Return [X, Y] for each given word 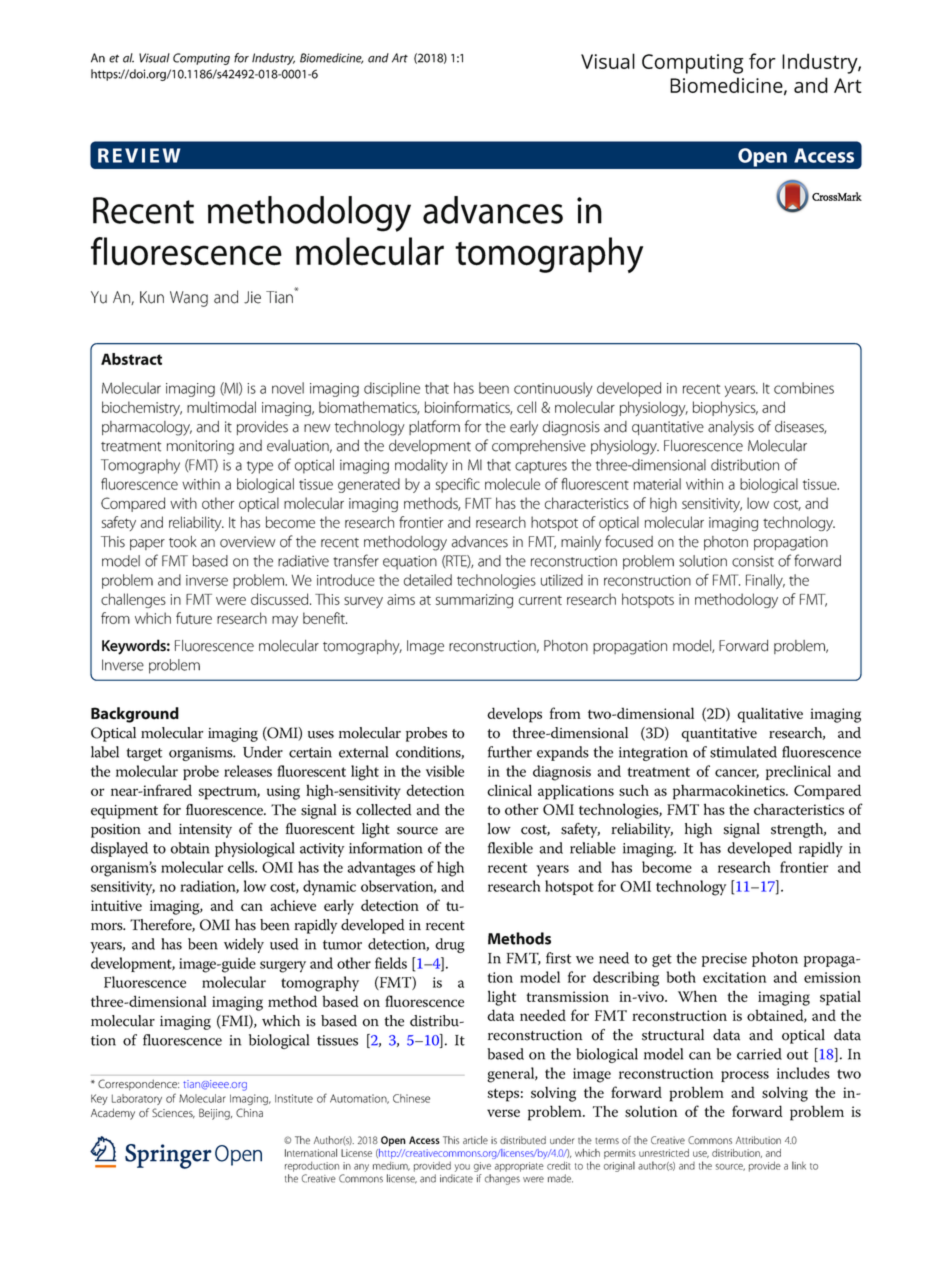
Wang [189, 299]
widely [244, 945]
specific [458, 485]
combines [804, 388]
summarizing [474, 601]
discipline [392, 389]
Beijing [215, 1114]
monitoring [200, 447]
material [657, 484]
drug [450, 945]
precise [724, 960]
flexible [510, 848]
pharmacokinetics [730, 792]
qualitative [770, 715]
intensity [205, 831]
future [194, 618]
